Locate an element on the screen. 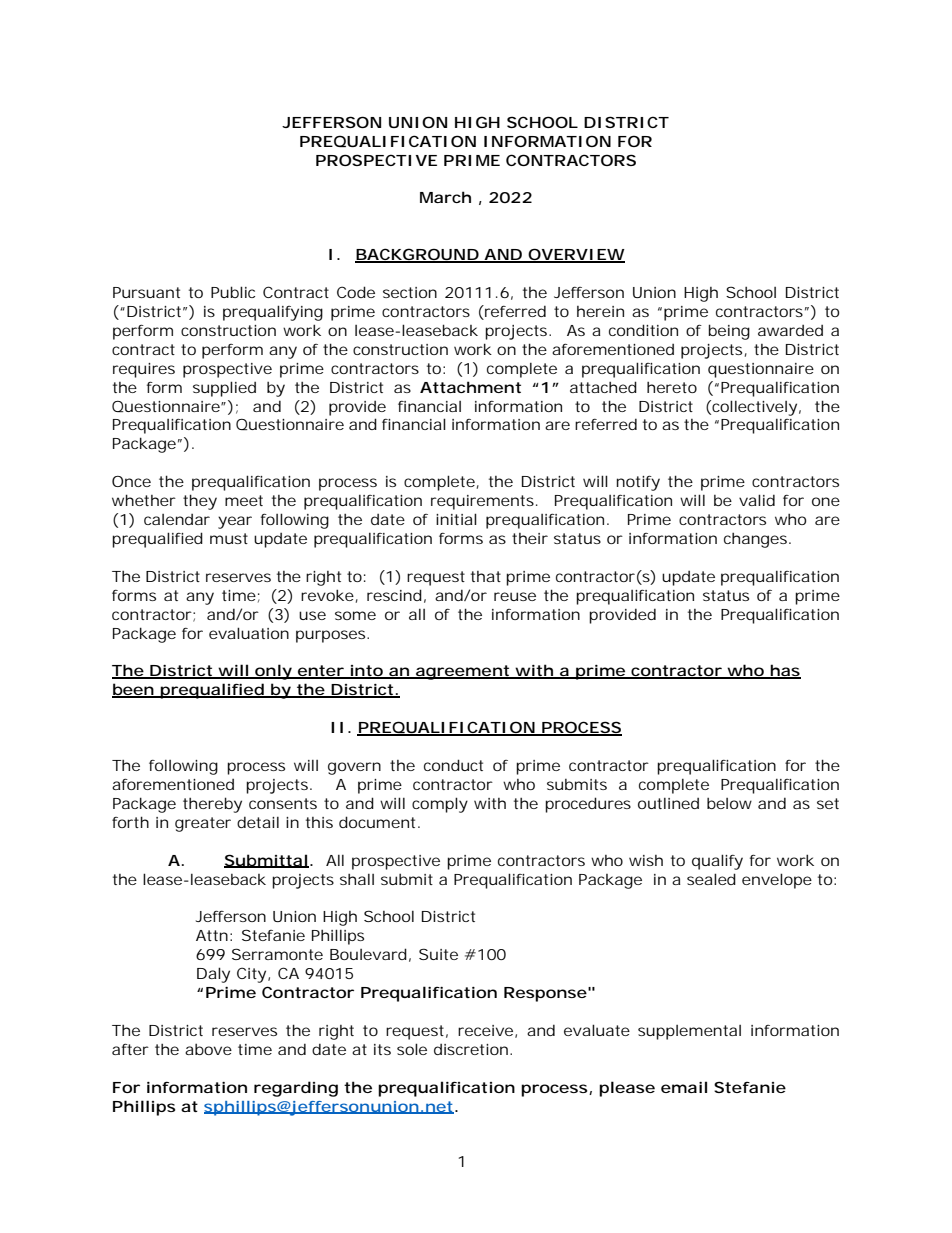 The image size is (952, 1233). March is located at coordinates (445, 197).
